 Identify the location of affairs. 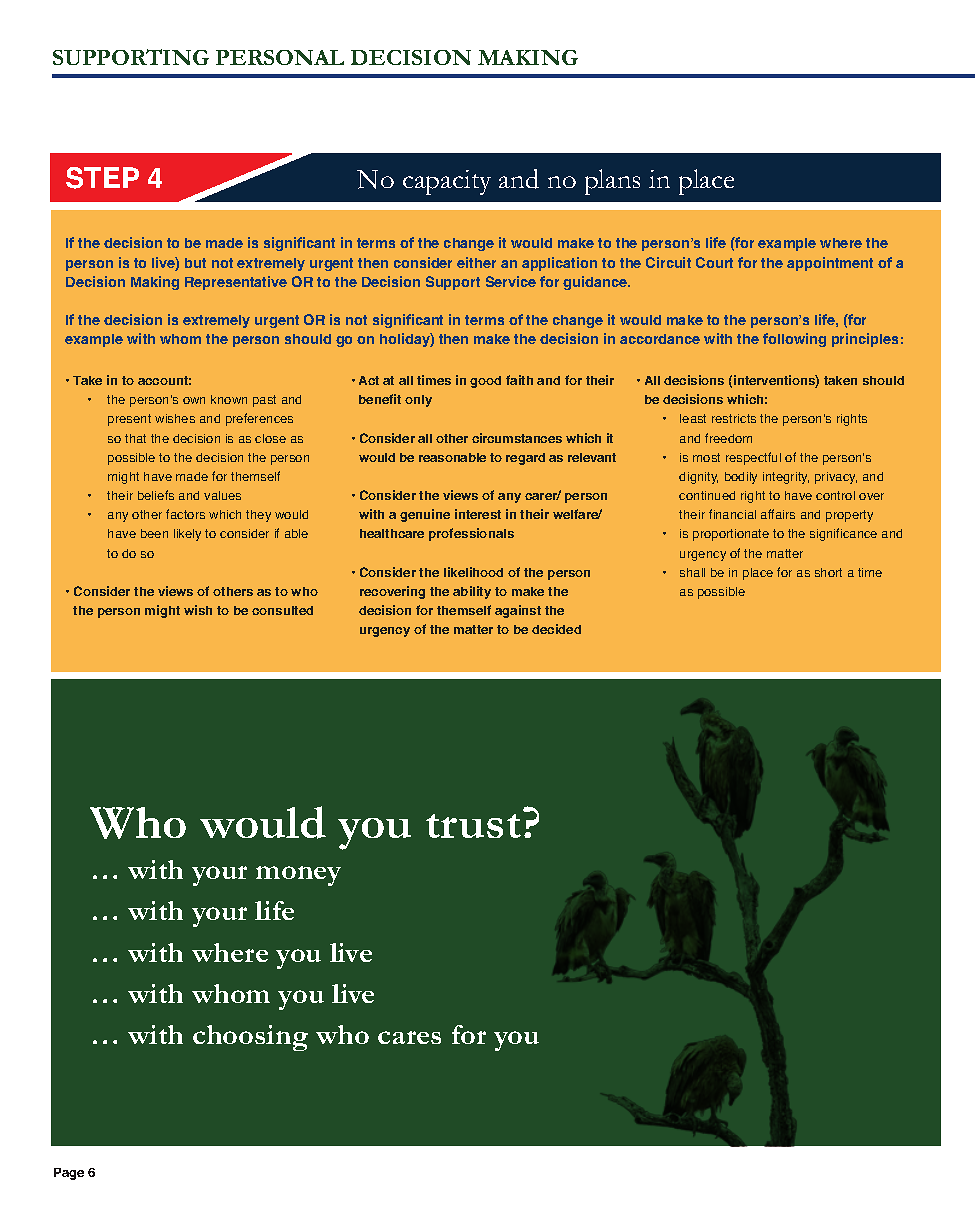
(778, 514).
